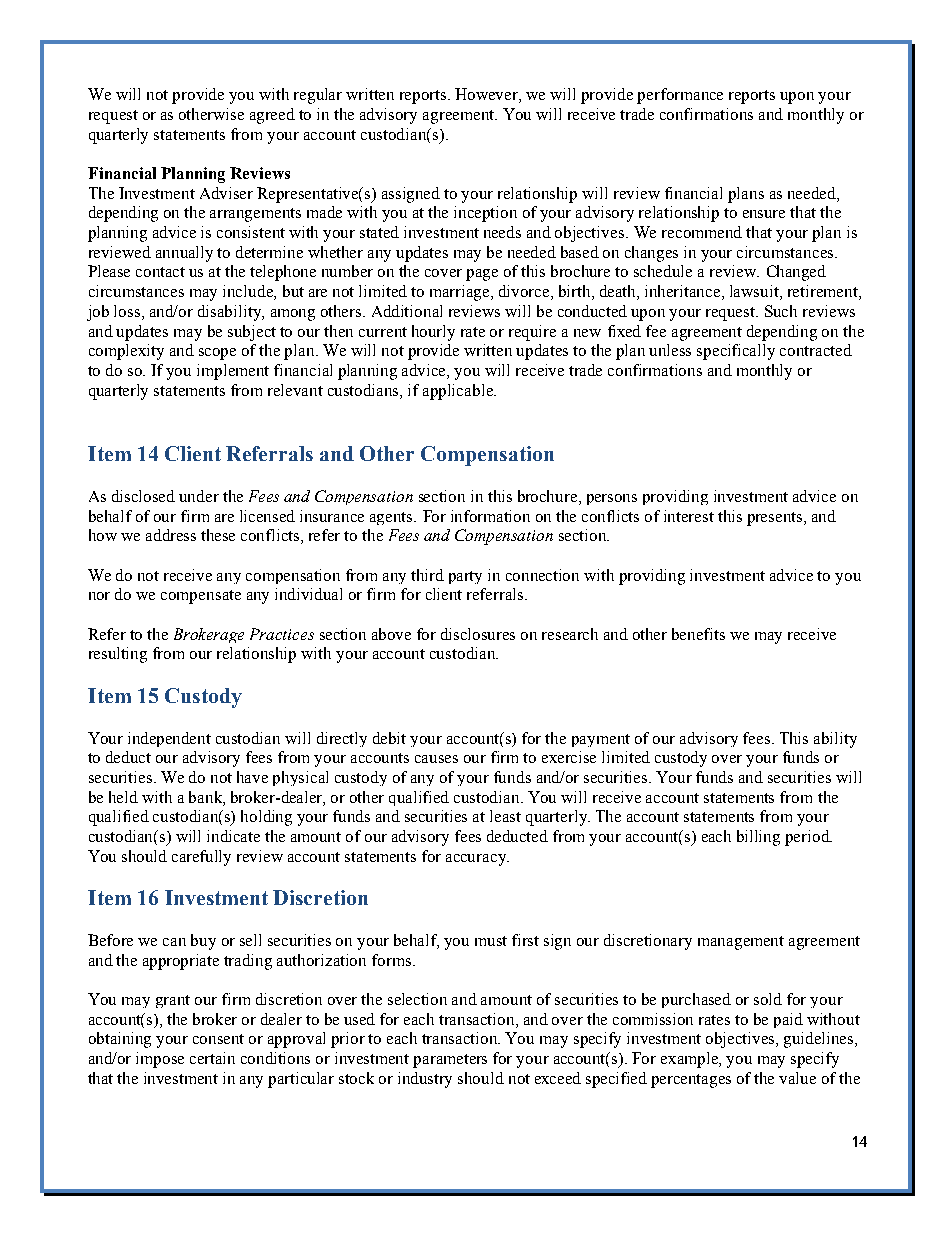 The height and width of the image is (1233, 952). Describe the element at coordinates (450, 1061) in the image. I see `parameters` at that location.
